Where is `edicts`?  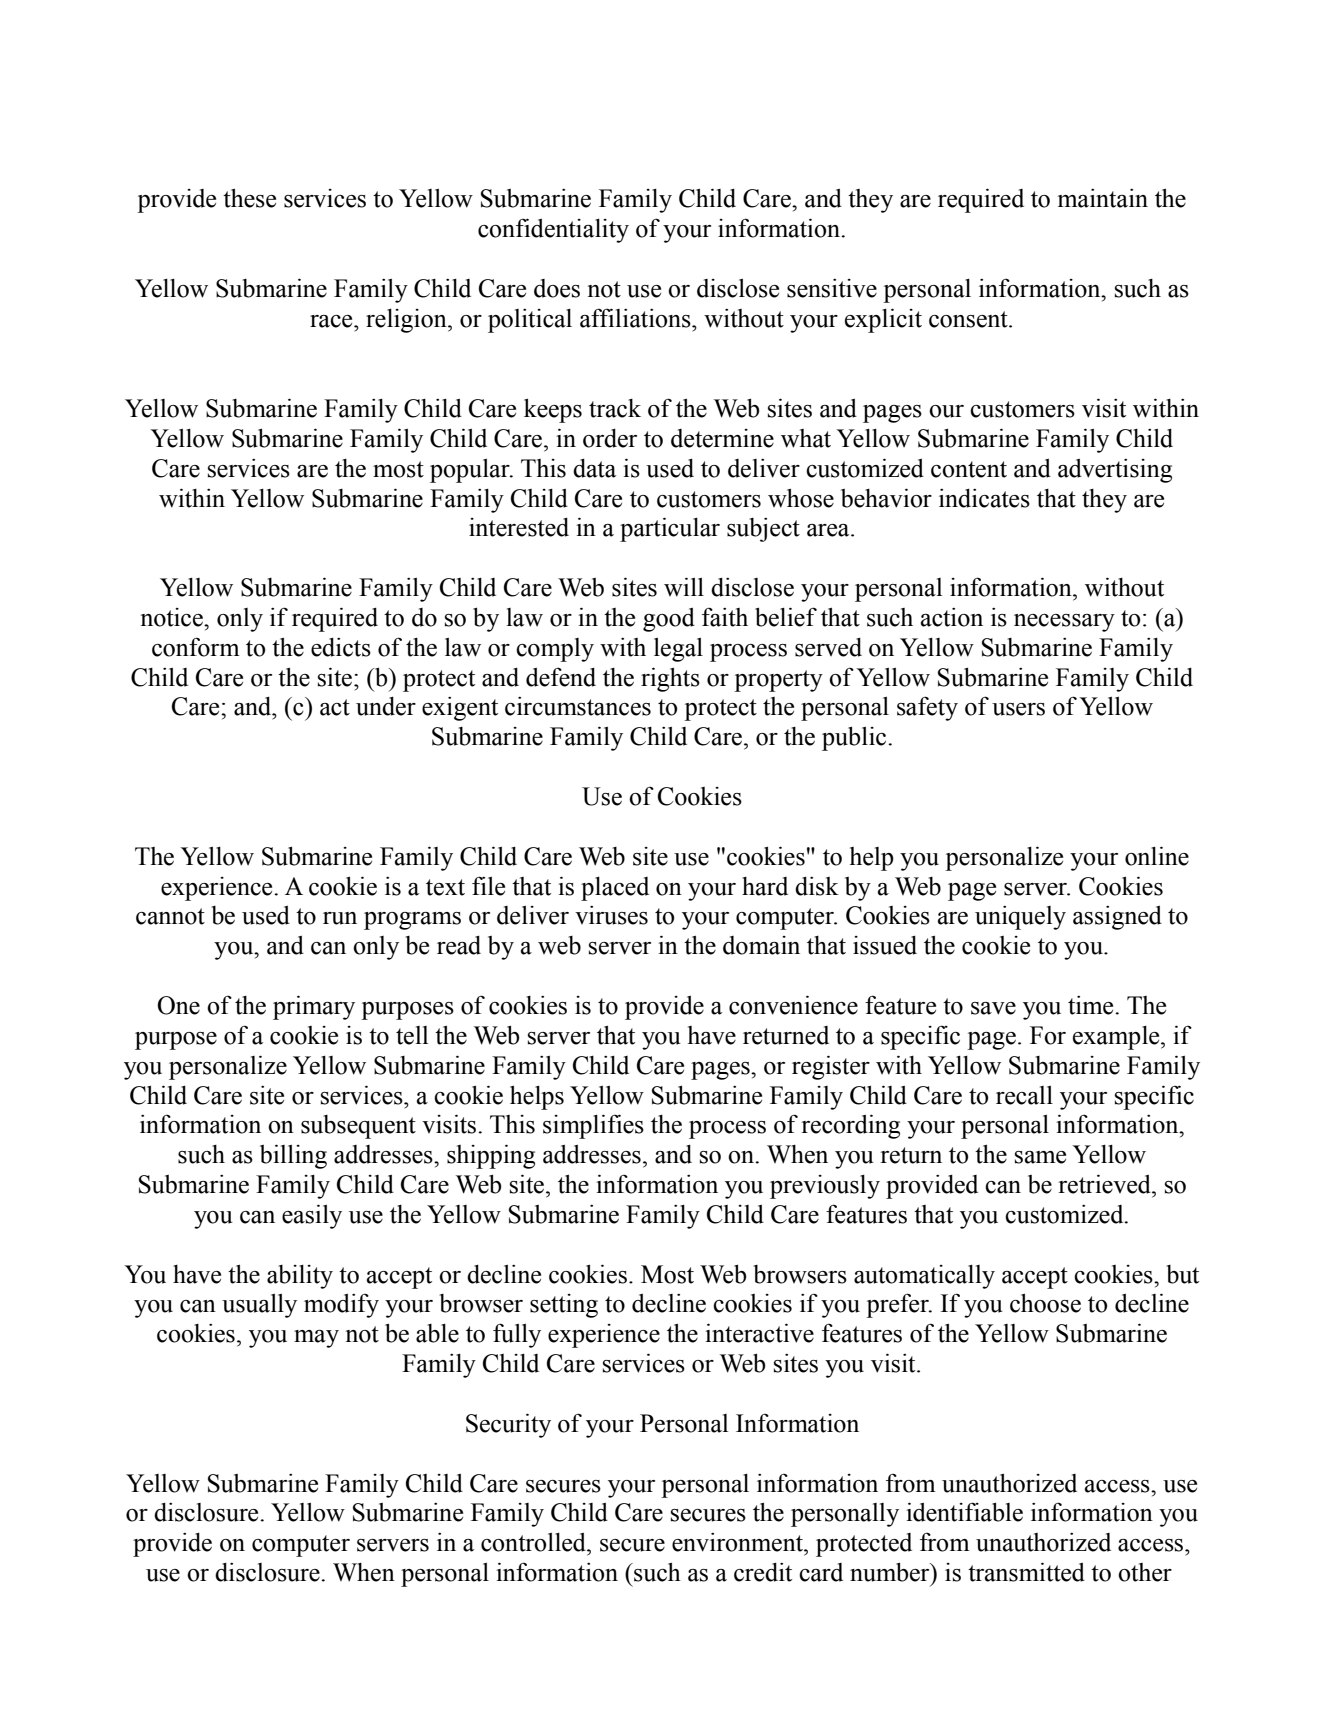 edicts is located at coordinates (341, 647).
